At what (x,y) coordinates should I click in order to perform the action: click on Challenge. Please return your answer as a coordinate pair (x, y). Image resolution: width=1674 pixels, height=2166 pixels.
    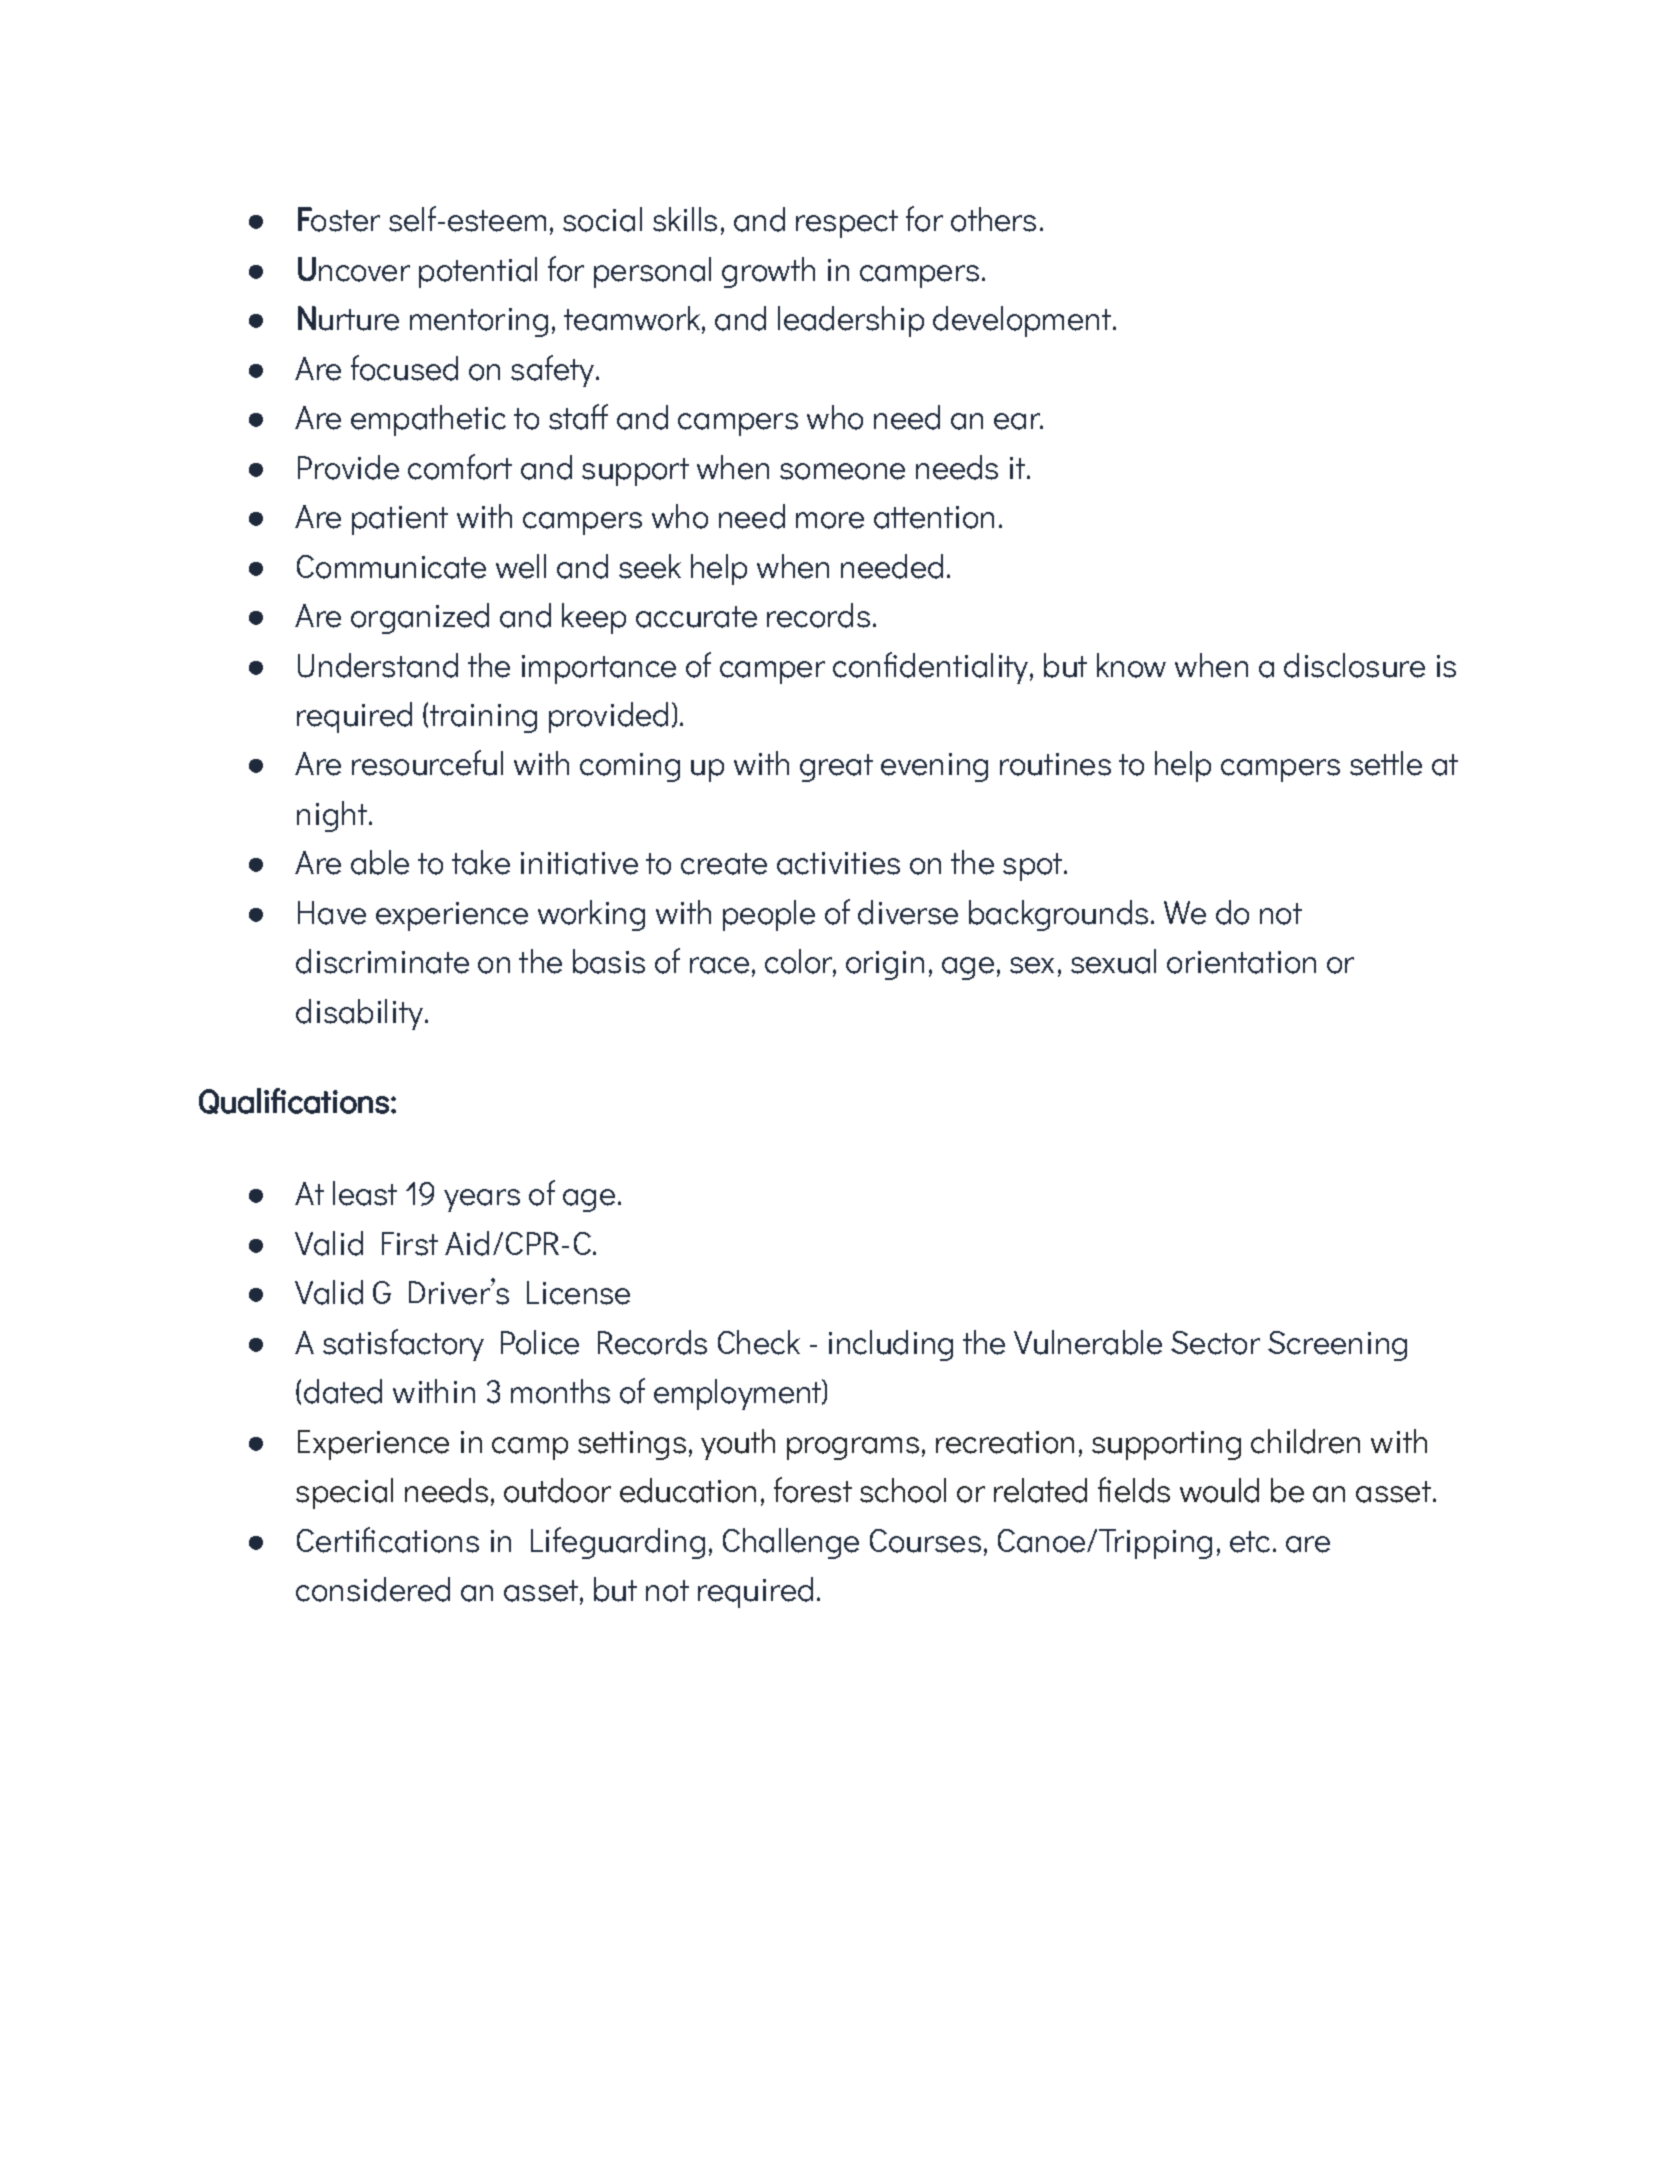
    Looking at the image, I should click on (791, 1543).
